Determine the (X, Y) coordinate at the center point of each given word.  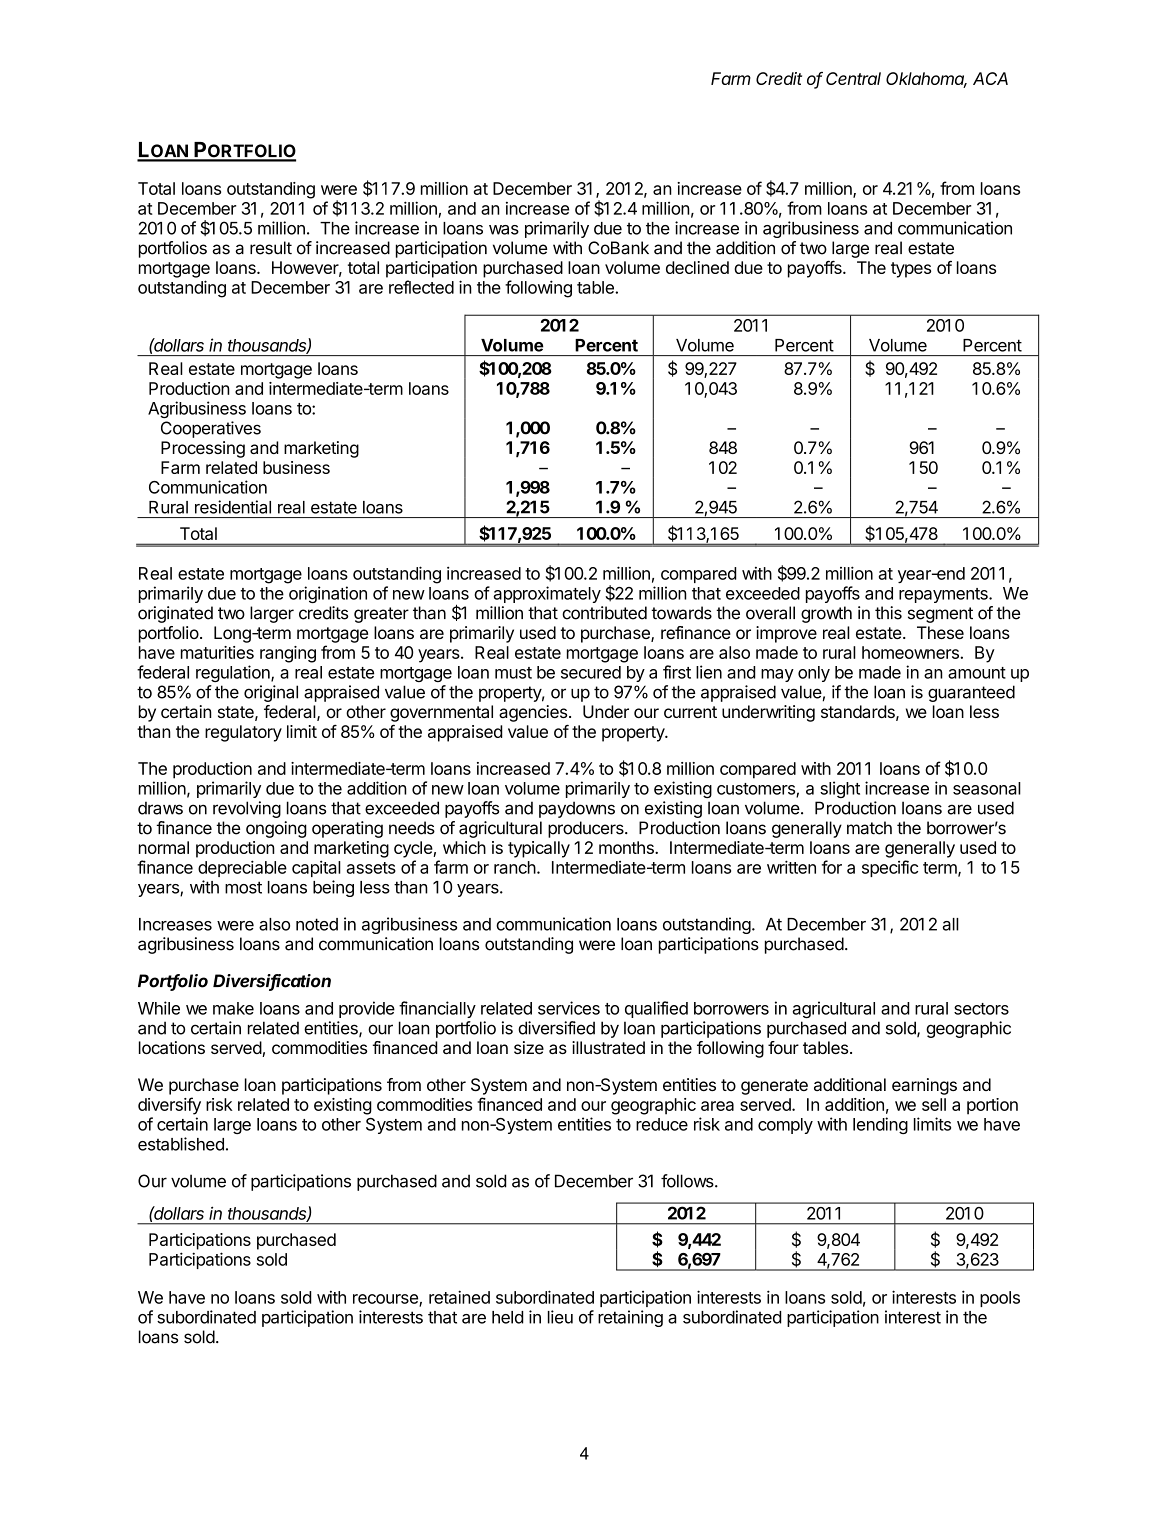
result (271, 248)
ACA (990, 78)
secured (591, 672)
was (504, 230)
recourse (386, 1300)
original (271, 693)
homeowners (911, 652)
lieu (560, 1317)
